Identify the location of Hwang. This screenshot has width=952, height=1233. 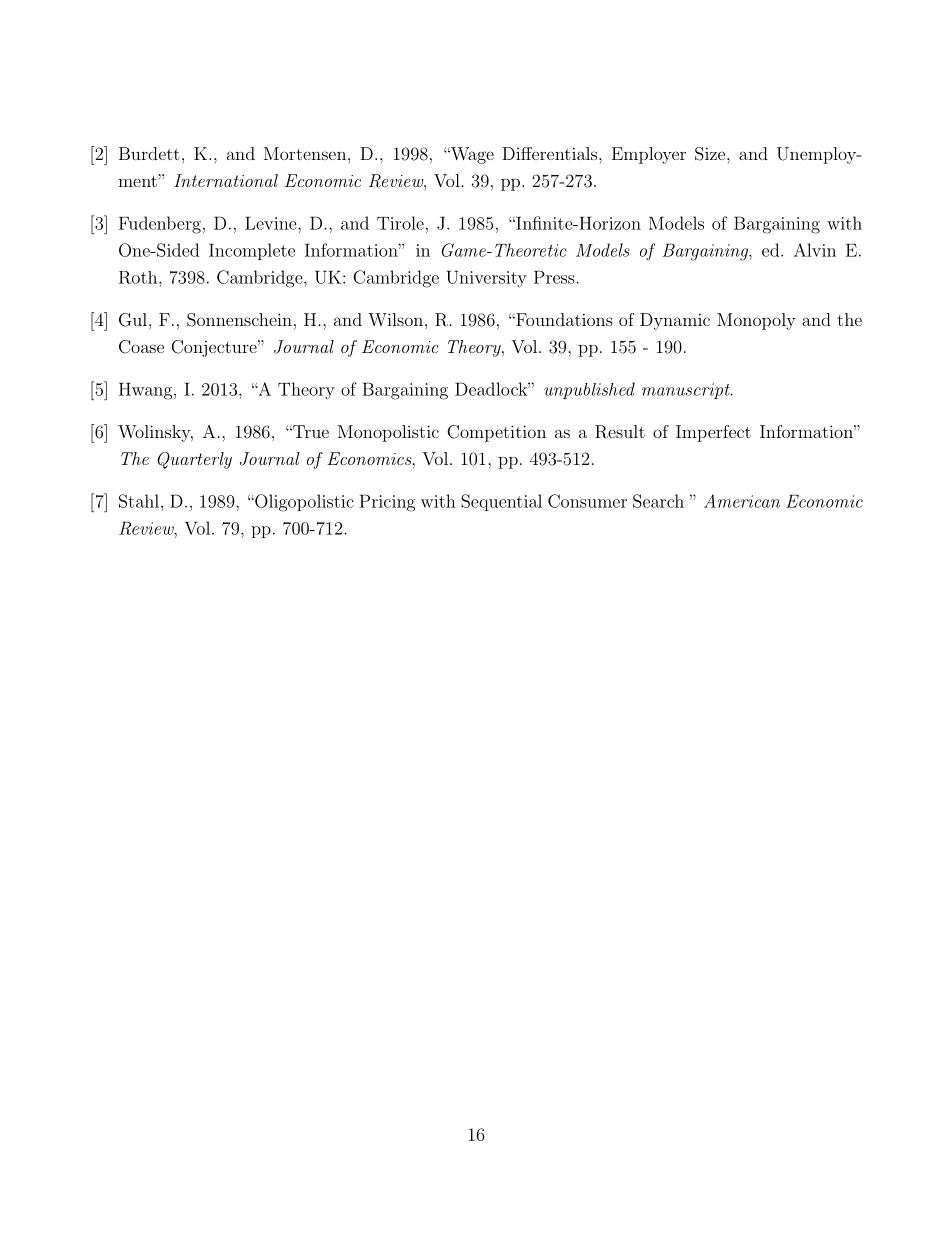
(147, 391).
